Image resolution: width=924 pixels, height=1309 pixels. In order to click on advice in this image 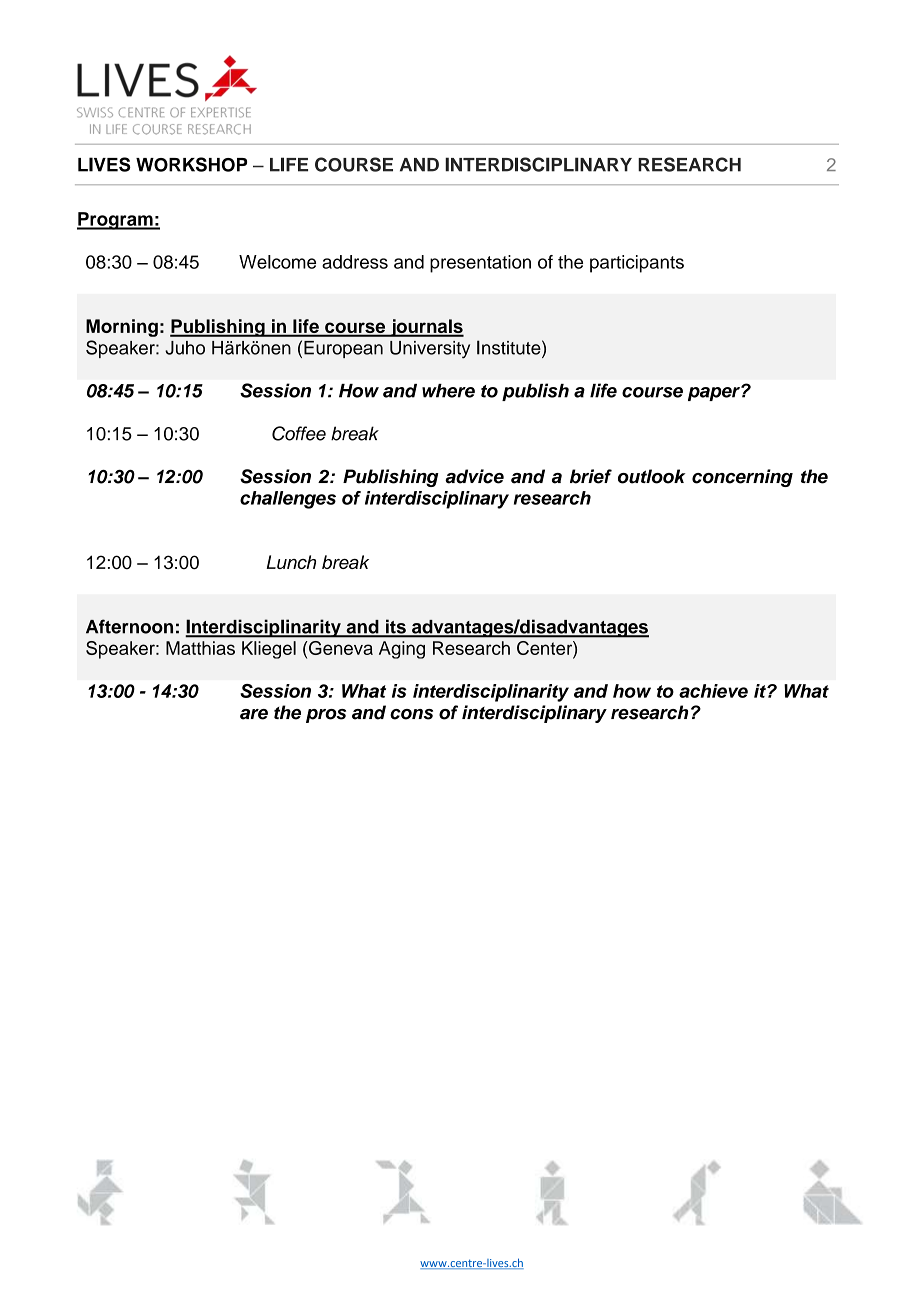, I will do `click(474, 476)`.
